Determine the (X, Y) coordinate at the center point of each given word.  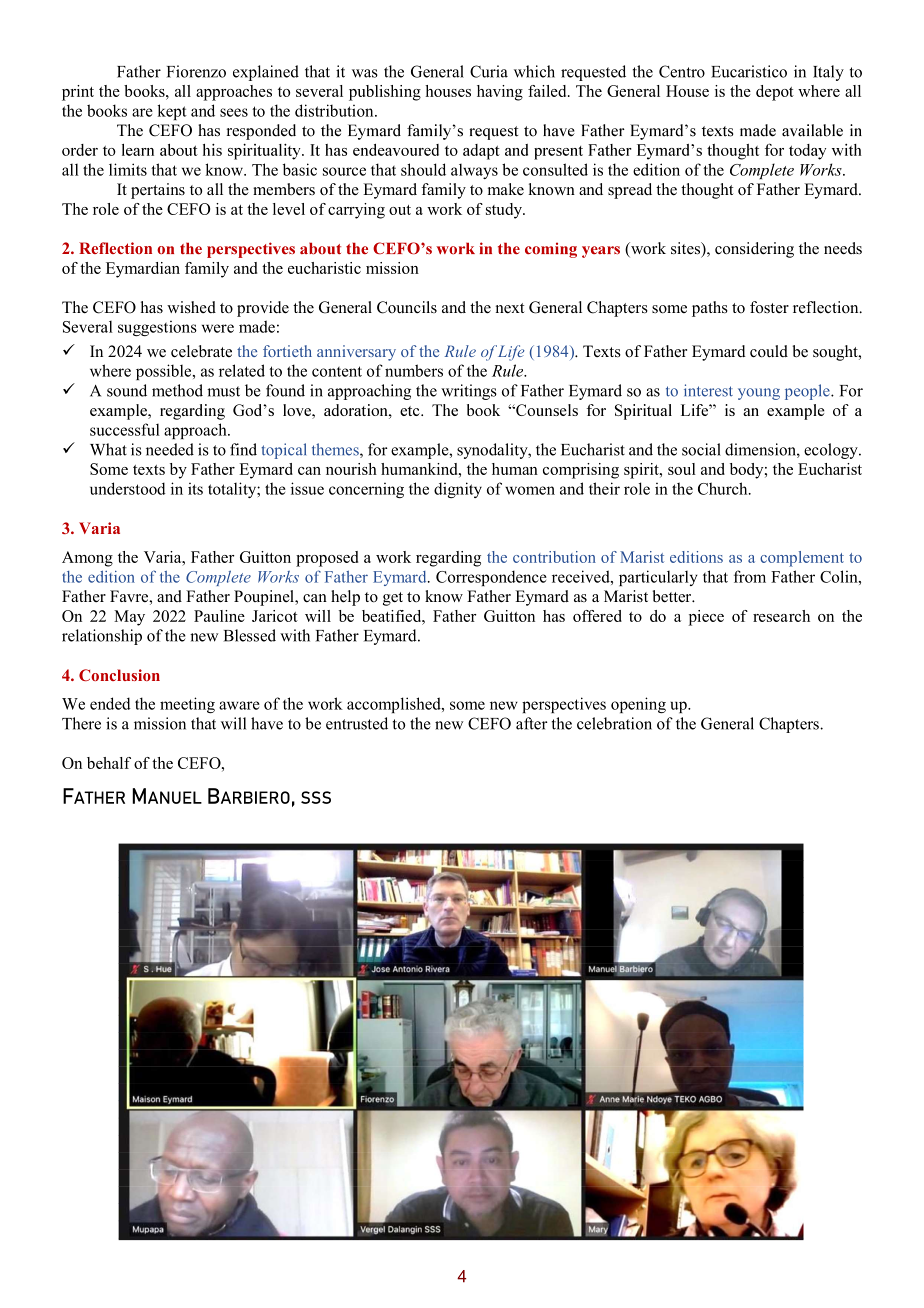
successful (125, 429)
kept (172, 112)
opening (638, 705)
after (532, 723)
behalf (109, 763)
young (759, 394)
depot (775, 93)
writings (469, 392)
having (500, 93)
